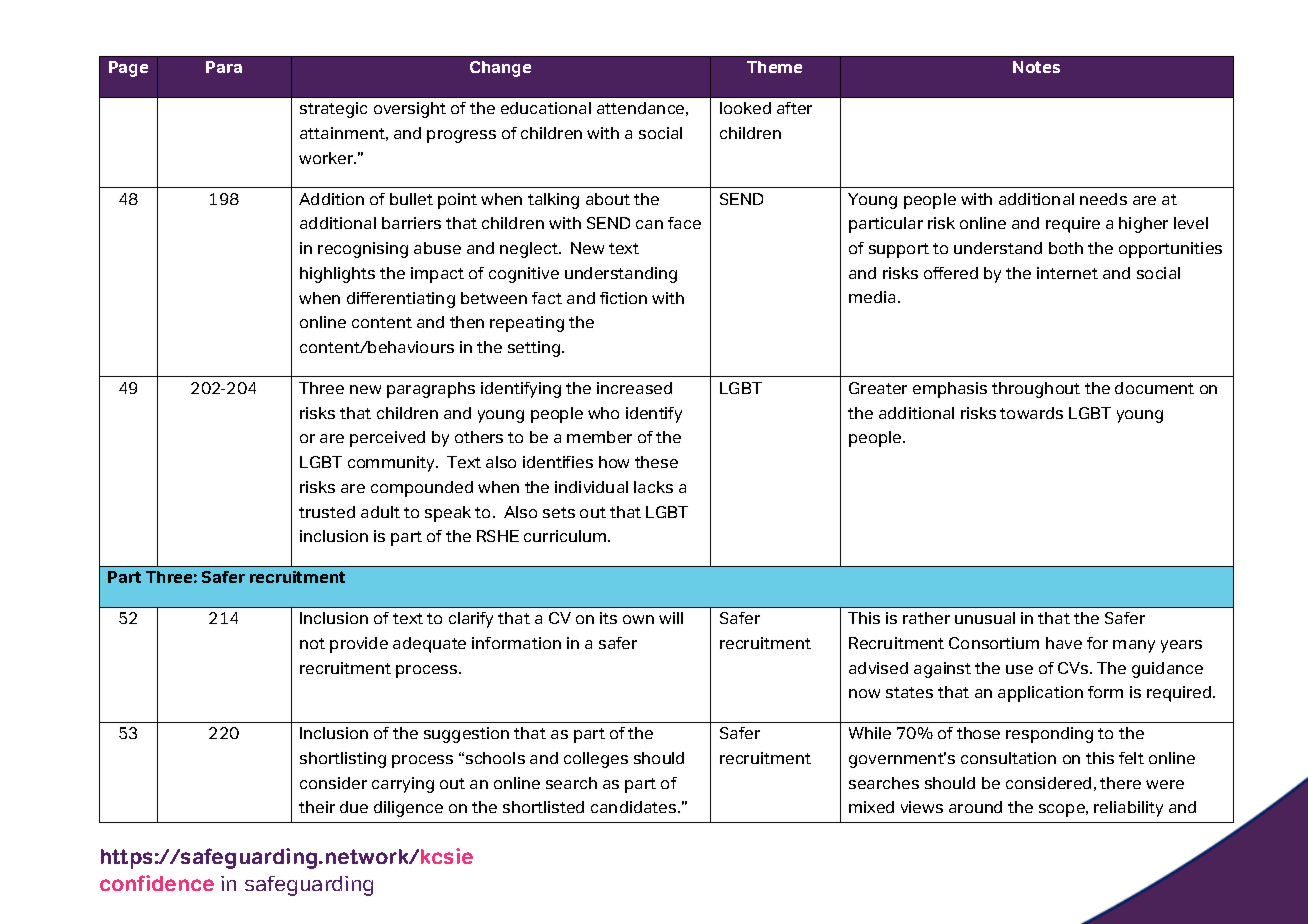 The width and height of the page is (1308, 924). What do you see at coordinates (635, 807) in the page?
I see `candidates` at bounding box center [635, 807].
